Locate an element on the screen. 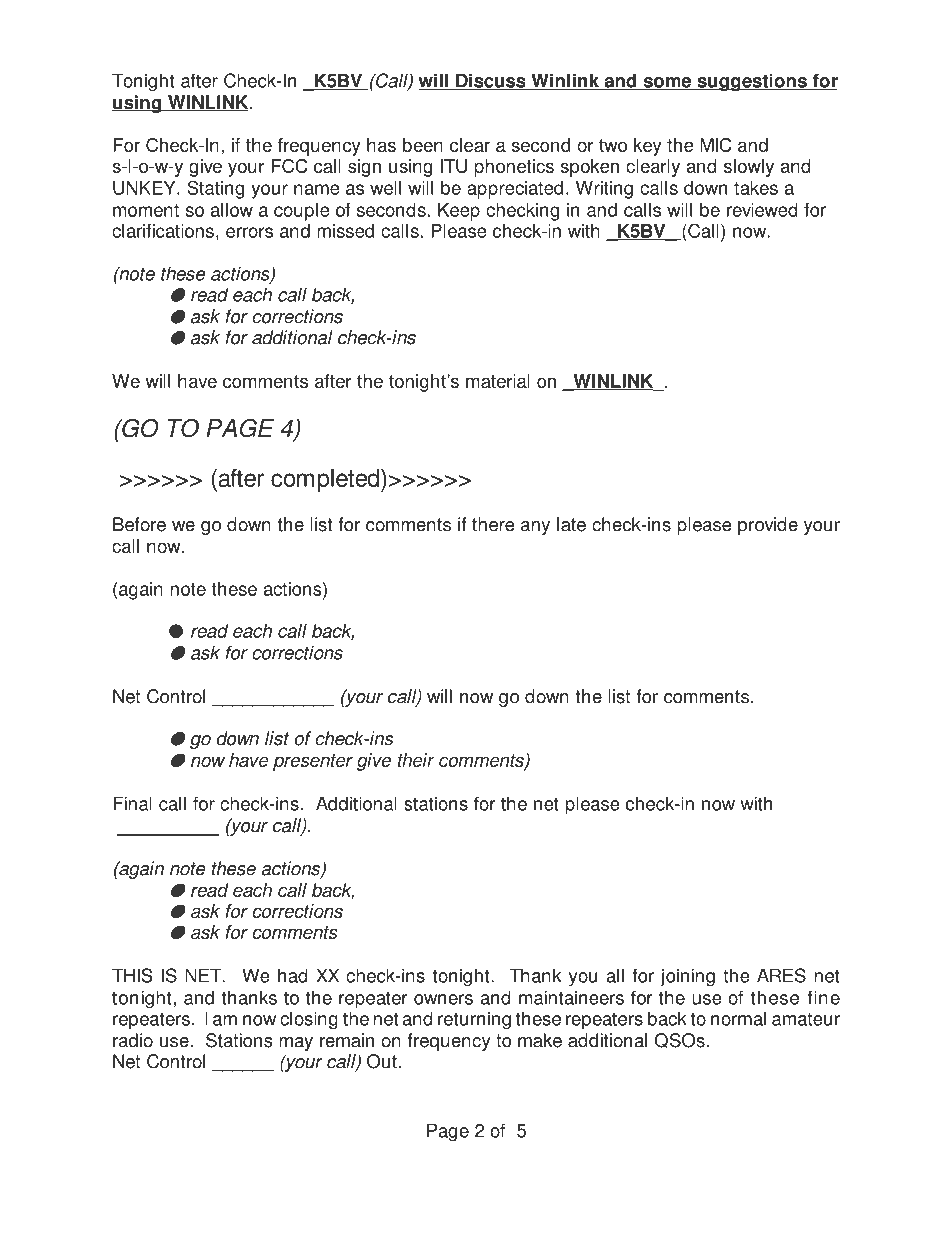 This screenshot has width=952, height=1233. FCC is located at coordinates (289, 166).
